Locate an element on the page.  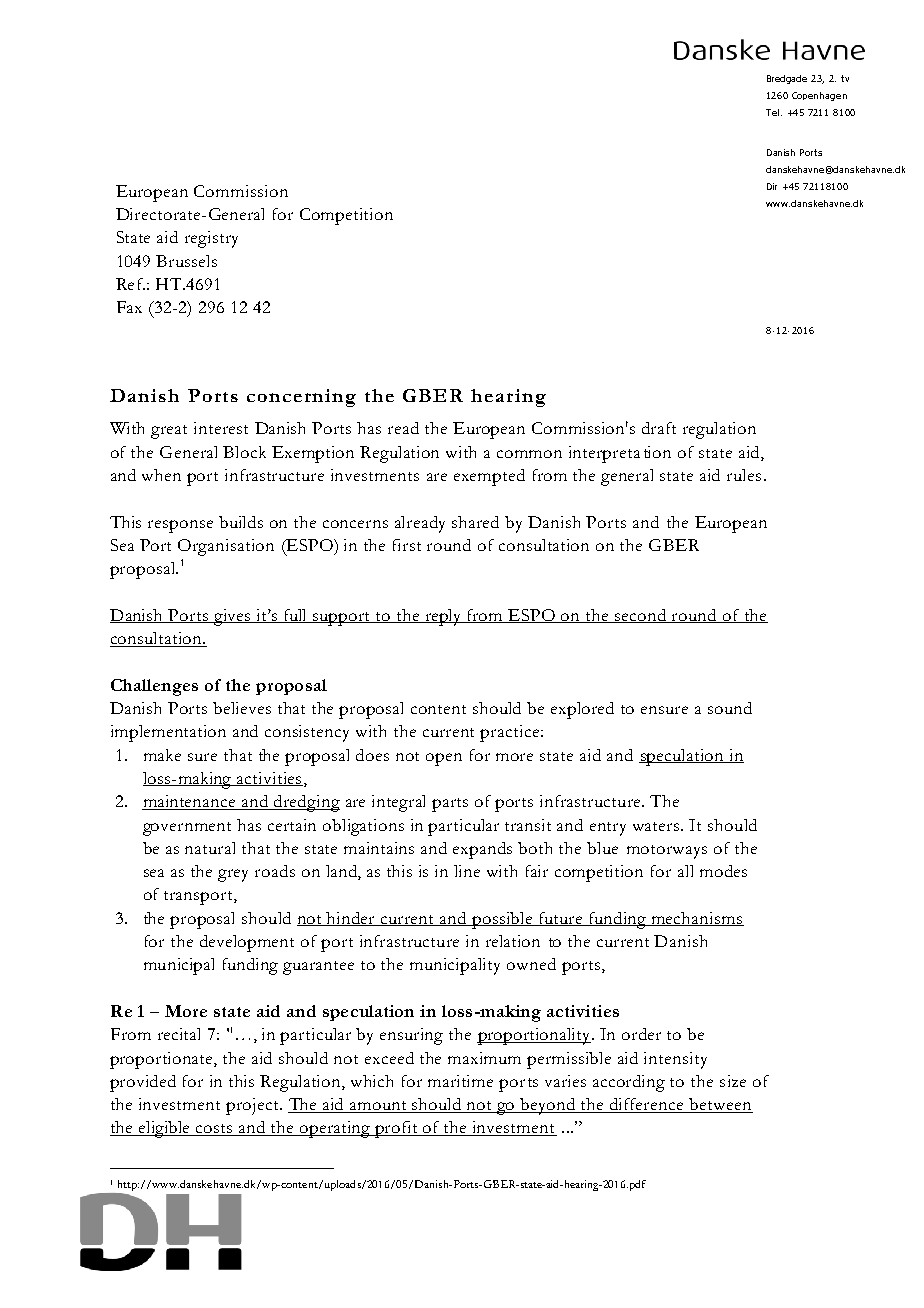
between is located at coordinates (720, 1105).
